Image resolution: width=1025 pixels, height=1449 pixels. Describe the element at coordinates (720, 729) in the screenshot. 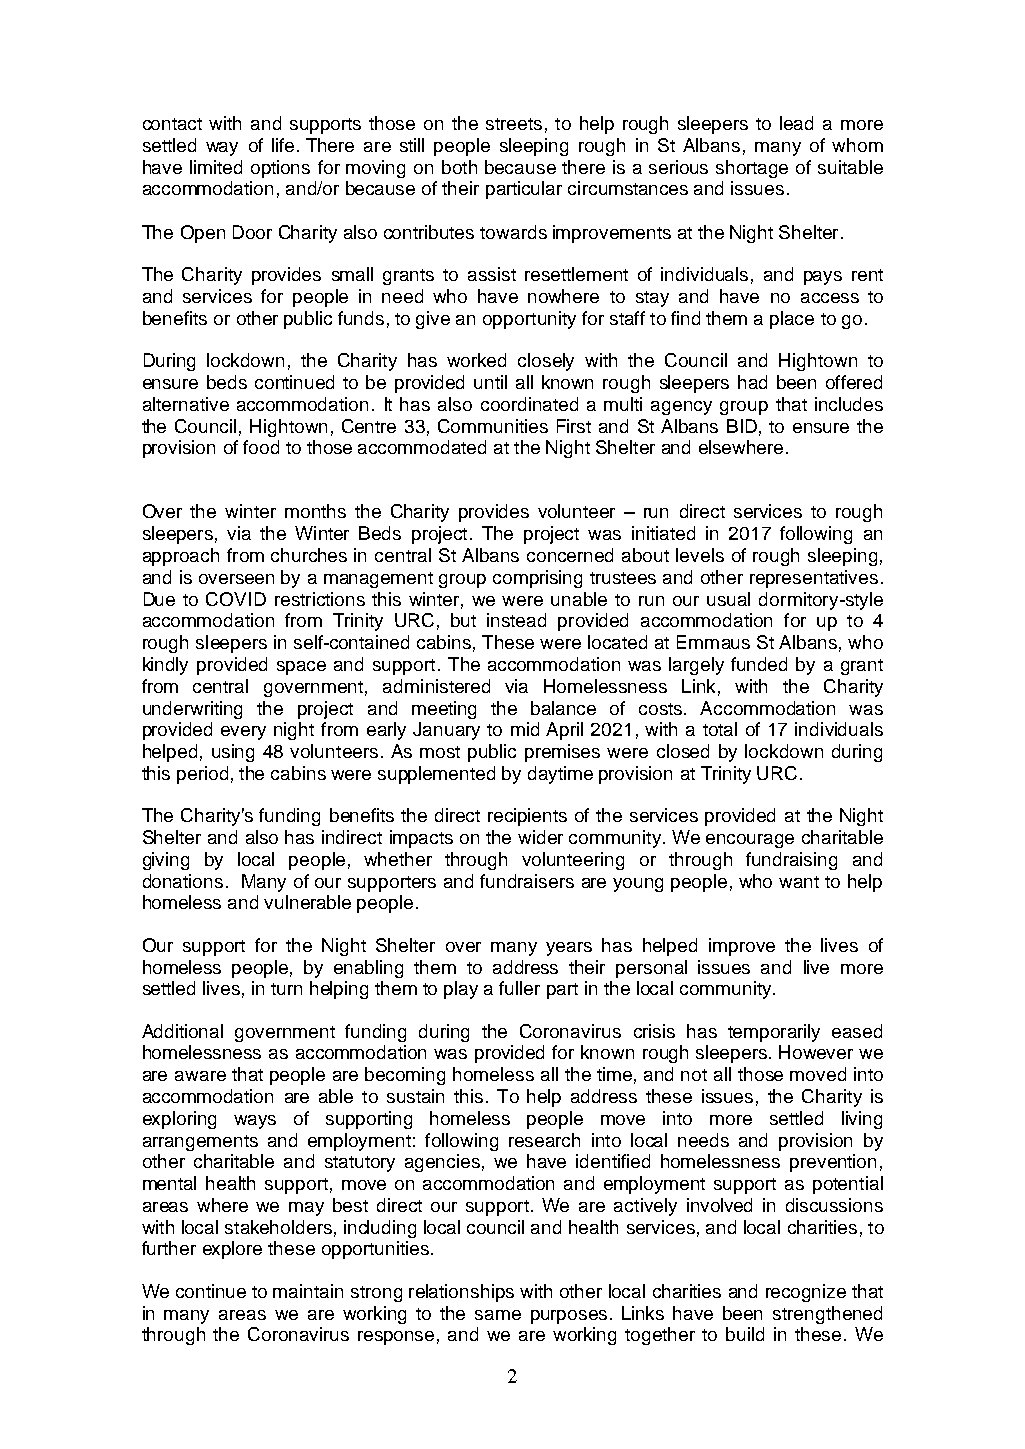

I see `total` at that location.
